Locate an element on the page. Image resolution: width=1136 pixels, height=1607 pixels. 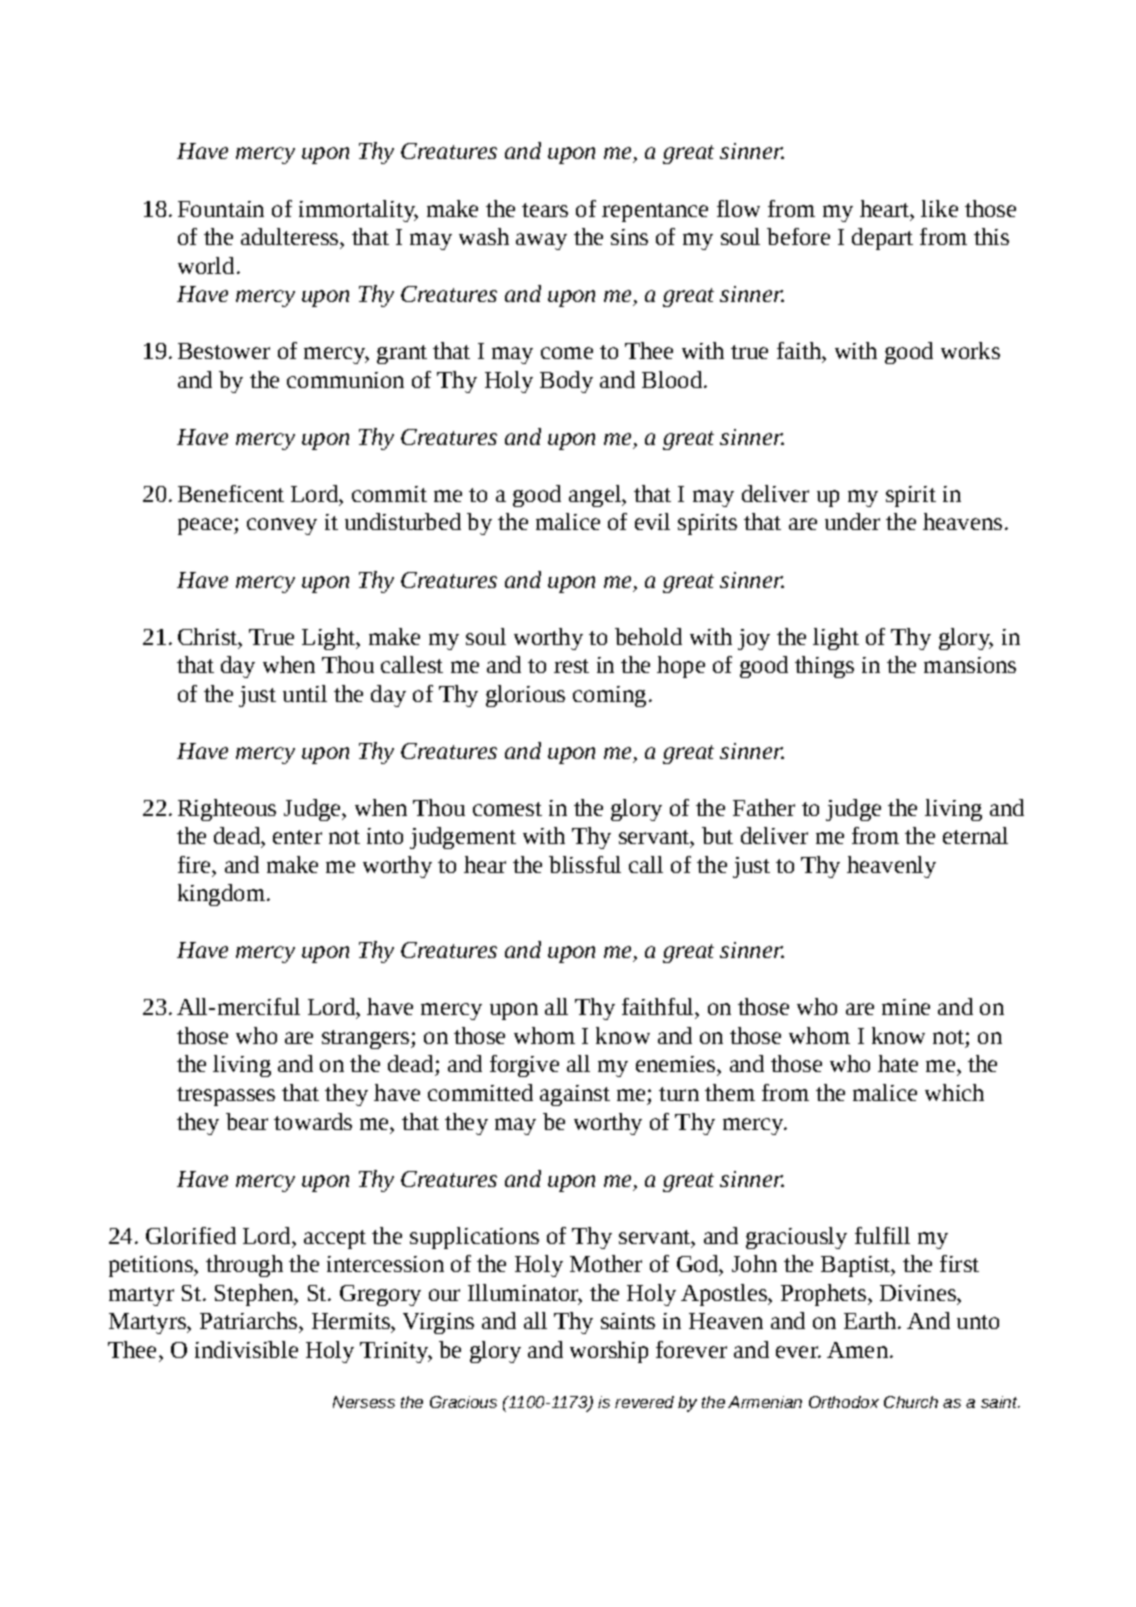
blissful is located at coordinates (585, 864).
